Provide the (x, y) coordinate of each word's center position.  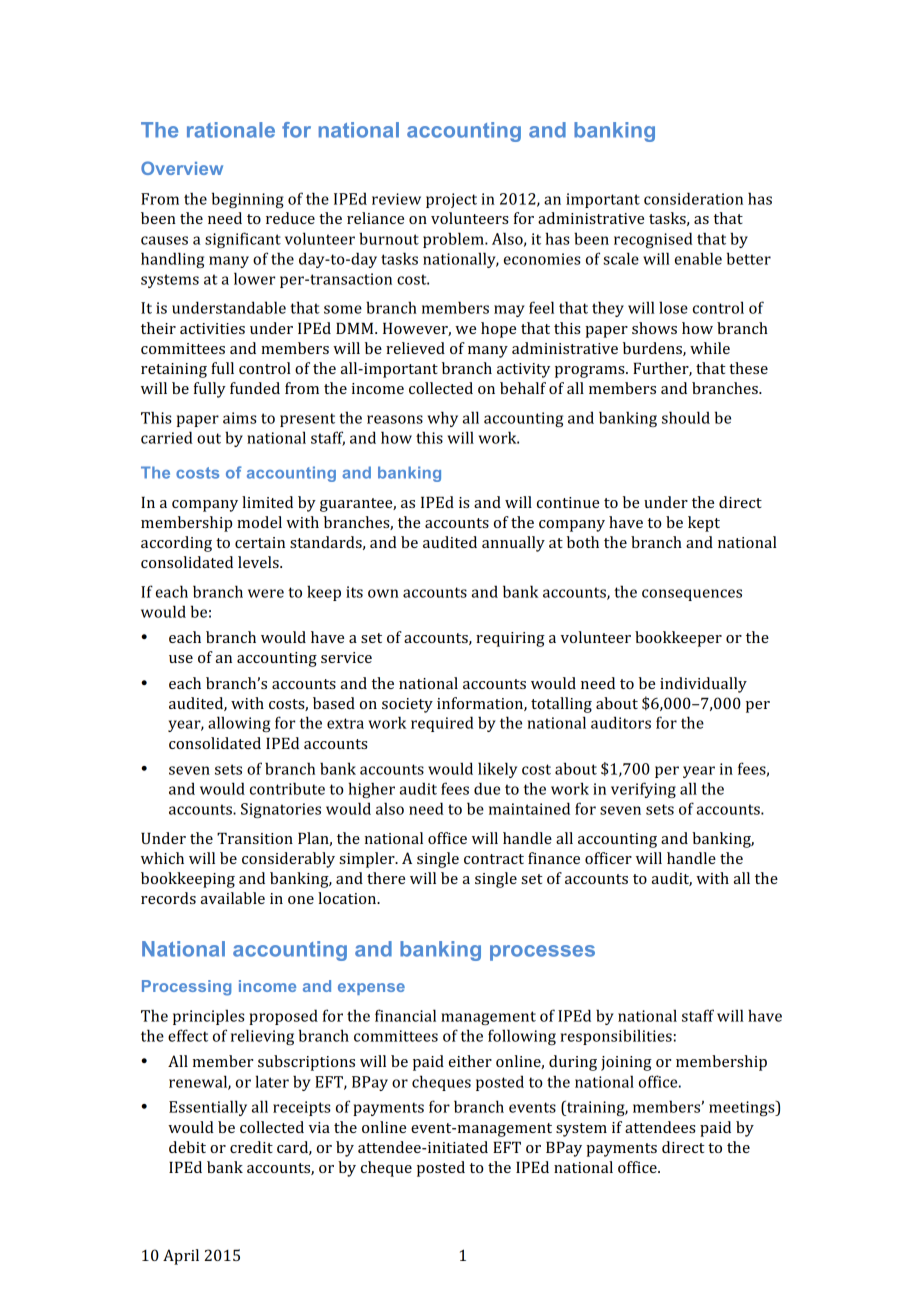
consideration (693, 198)
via (319, 1127)
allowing (239, 724)
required (442, 724)
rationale (231, 130)
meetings (743, 1108)
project (451, 200)
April (181, 1257)
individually (703, 685)
